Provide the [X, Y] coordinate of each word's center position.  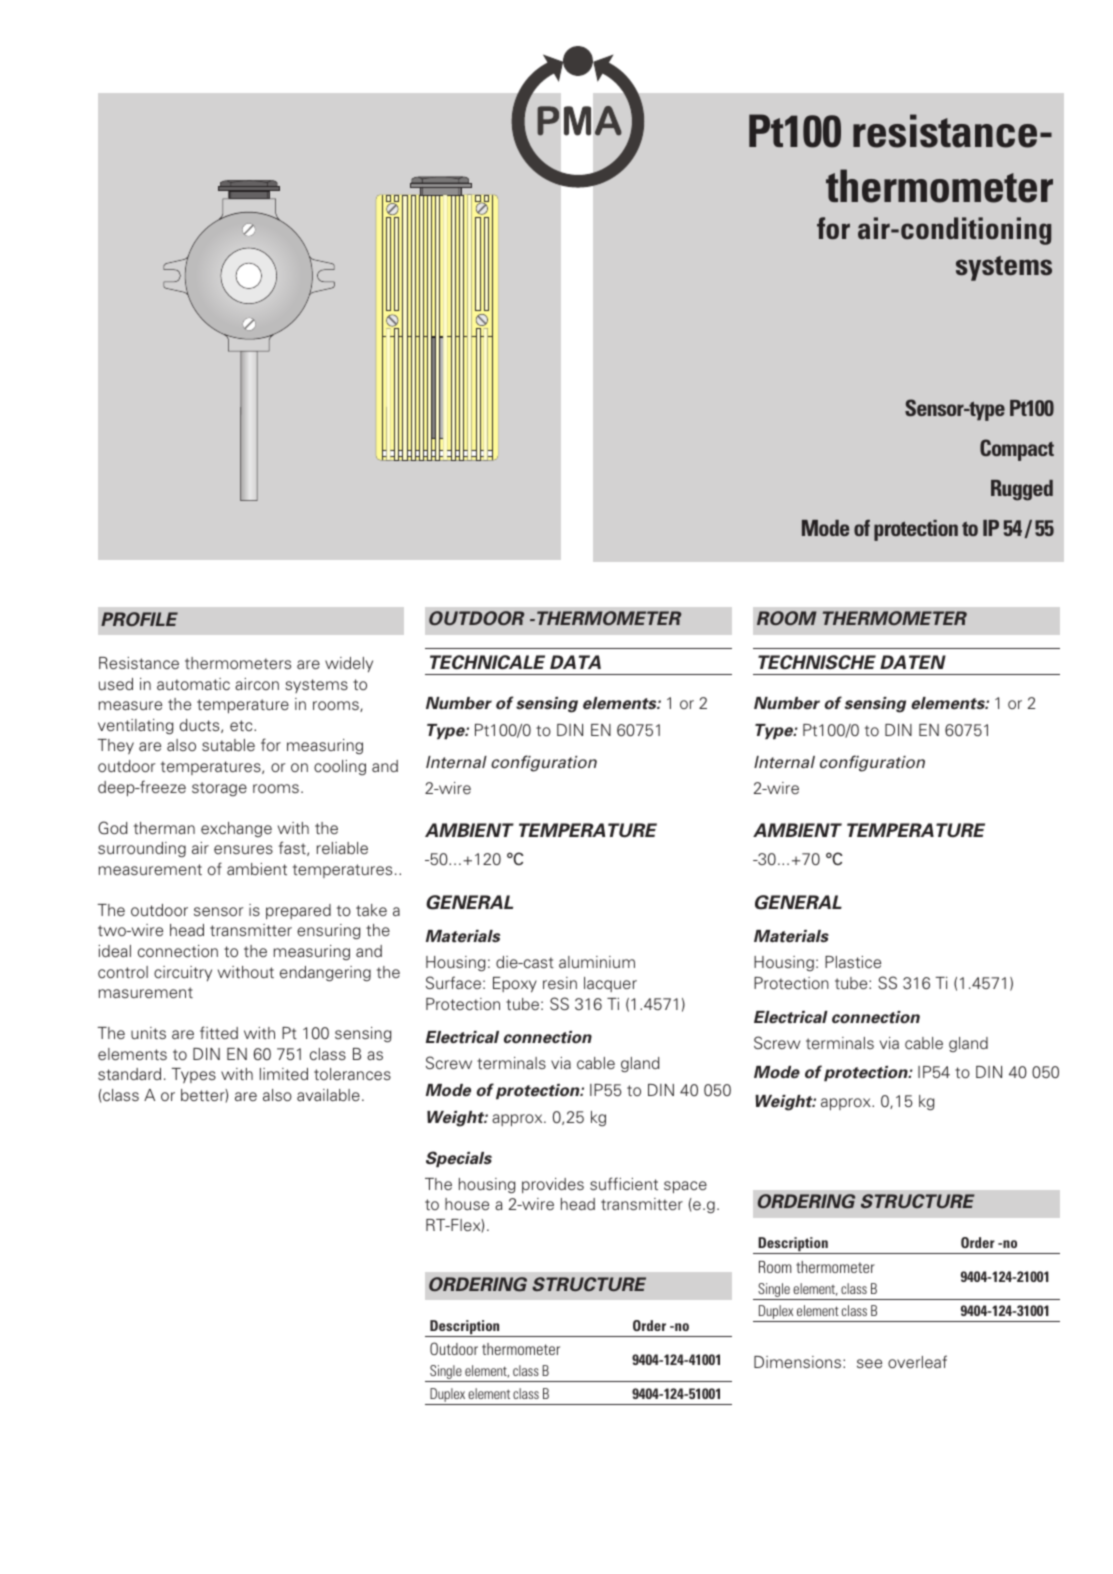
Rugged [1022, 490]
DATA [575, 662]
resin [560, 983]
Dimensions [799, 1362]
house [467, 1204]
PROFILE [139, 619]
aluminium [597, 962]
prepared [298, 911]
